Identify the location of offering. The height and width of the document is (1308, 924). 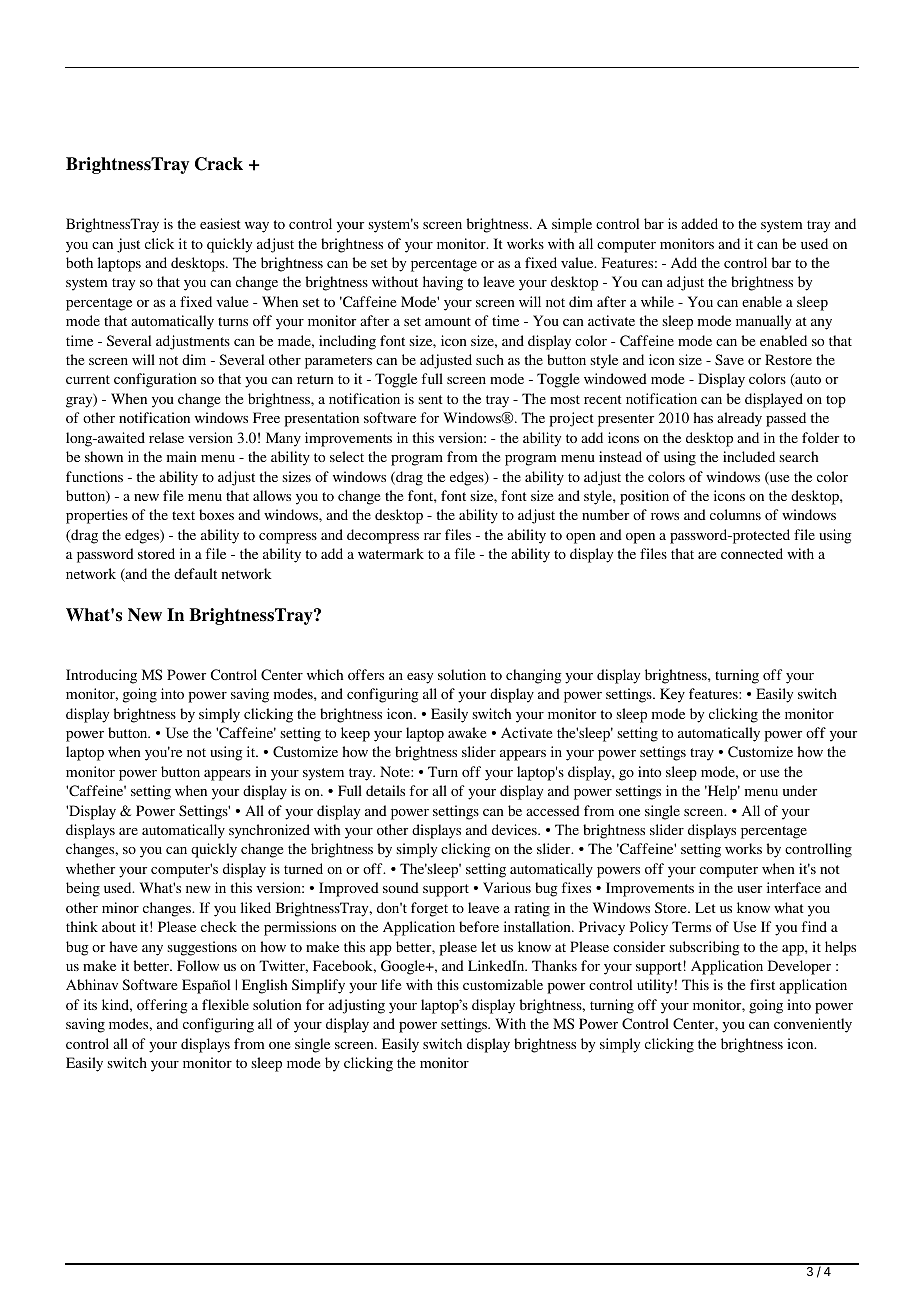
(162, 1006).
